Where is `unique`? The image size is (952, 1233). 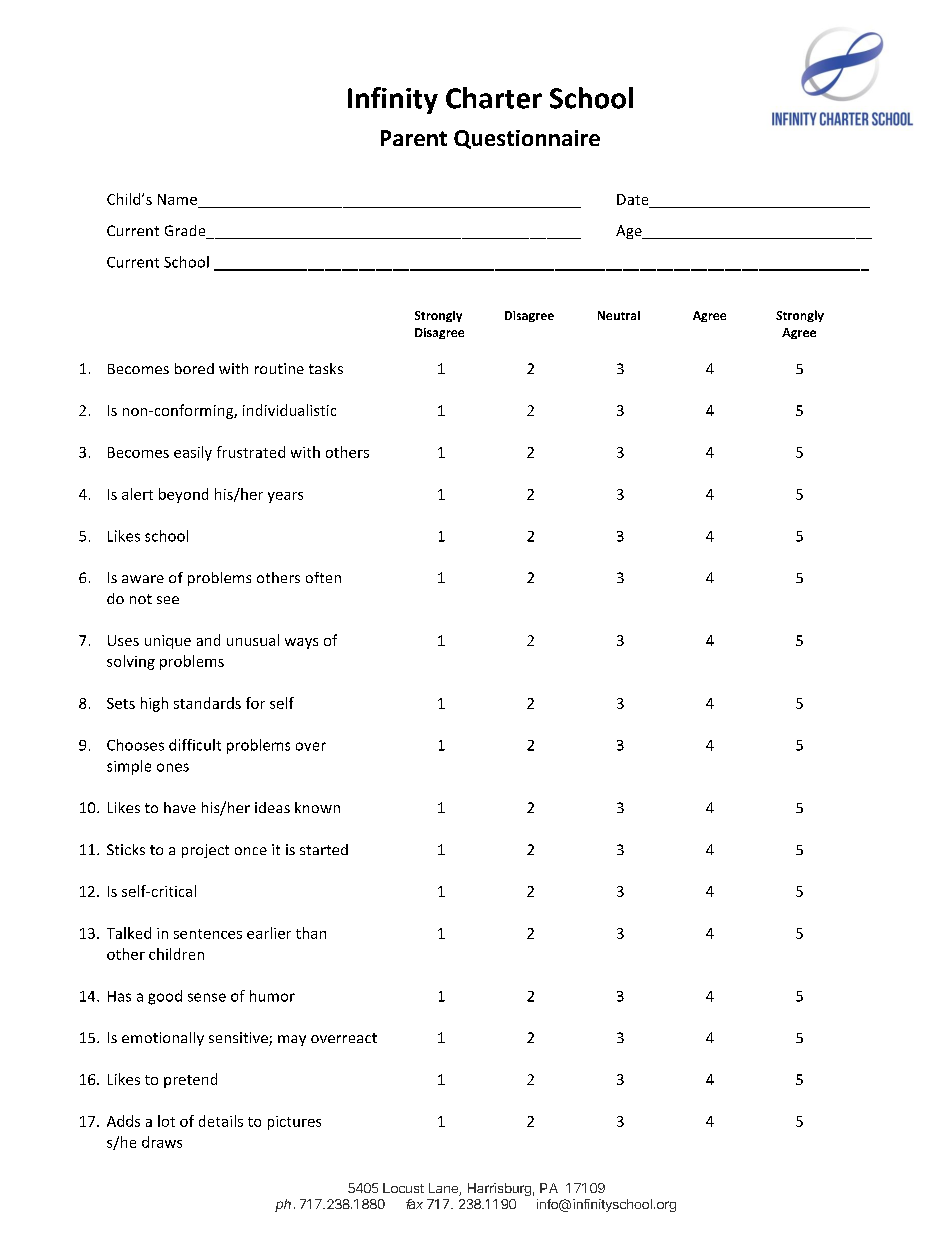
unique is located at coordinates (168, 642).
